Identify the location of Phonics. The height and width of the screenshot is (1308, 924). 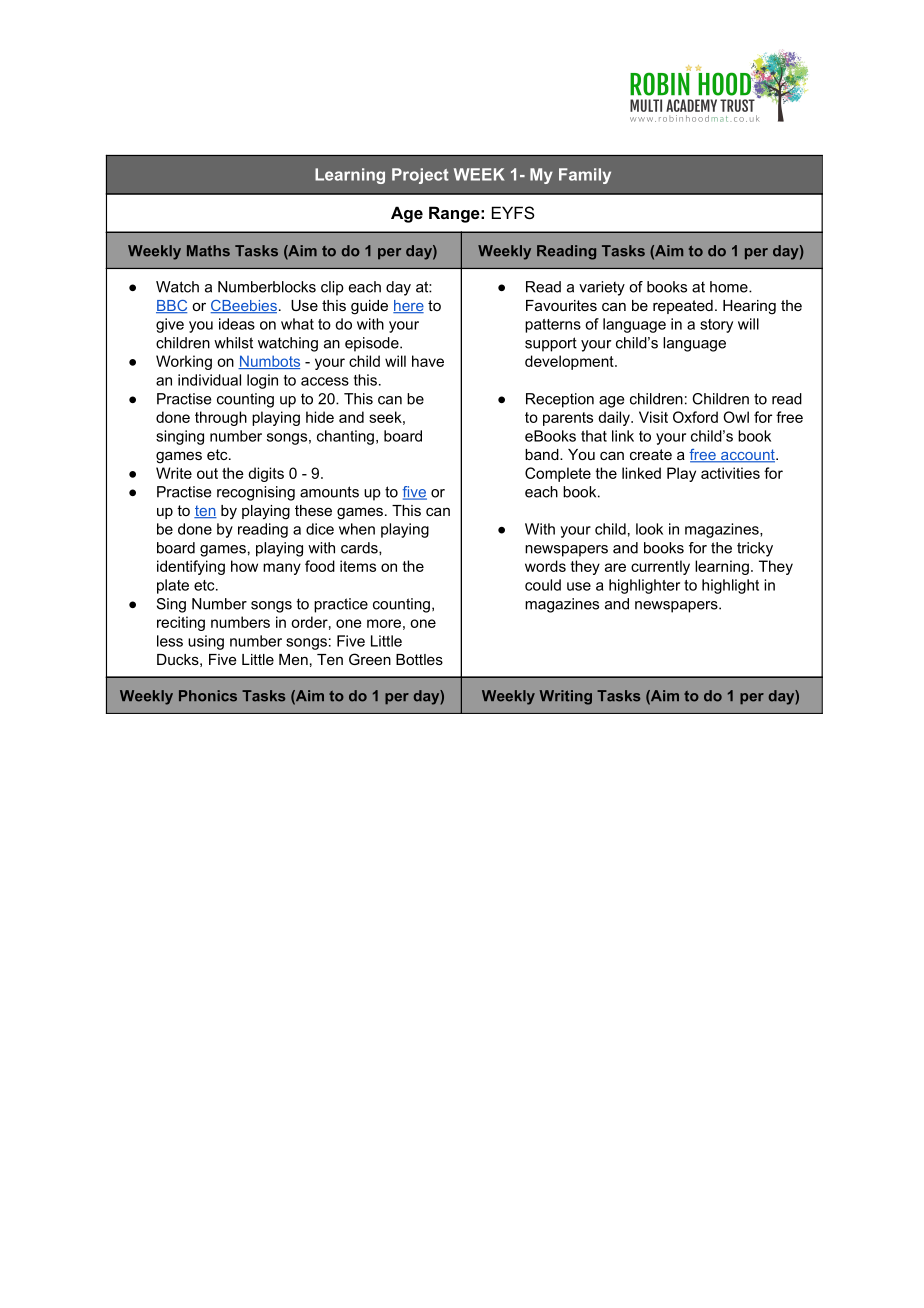
(208, 696).
